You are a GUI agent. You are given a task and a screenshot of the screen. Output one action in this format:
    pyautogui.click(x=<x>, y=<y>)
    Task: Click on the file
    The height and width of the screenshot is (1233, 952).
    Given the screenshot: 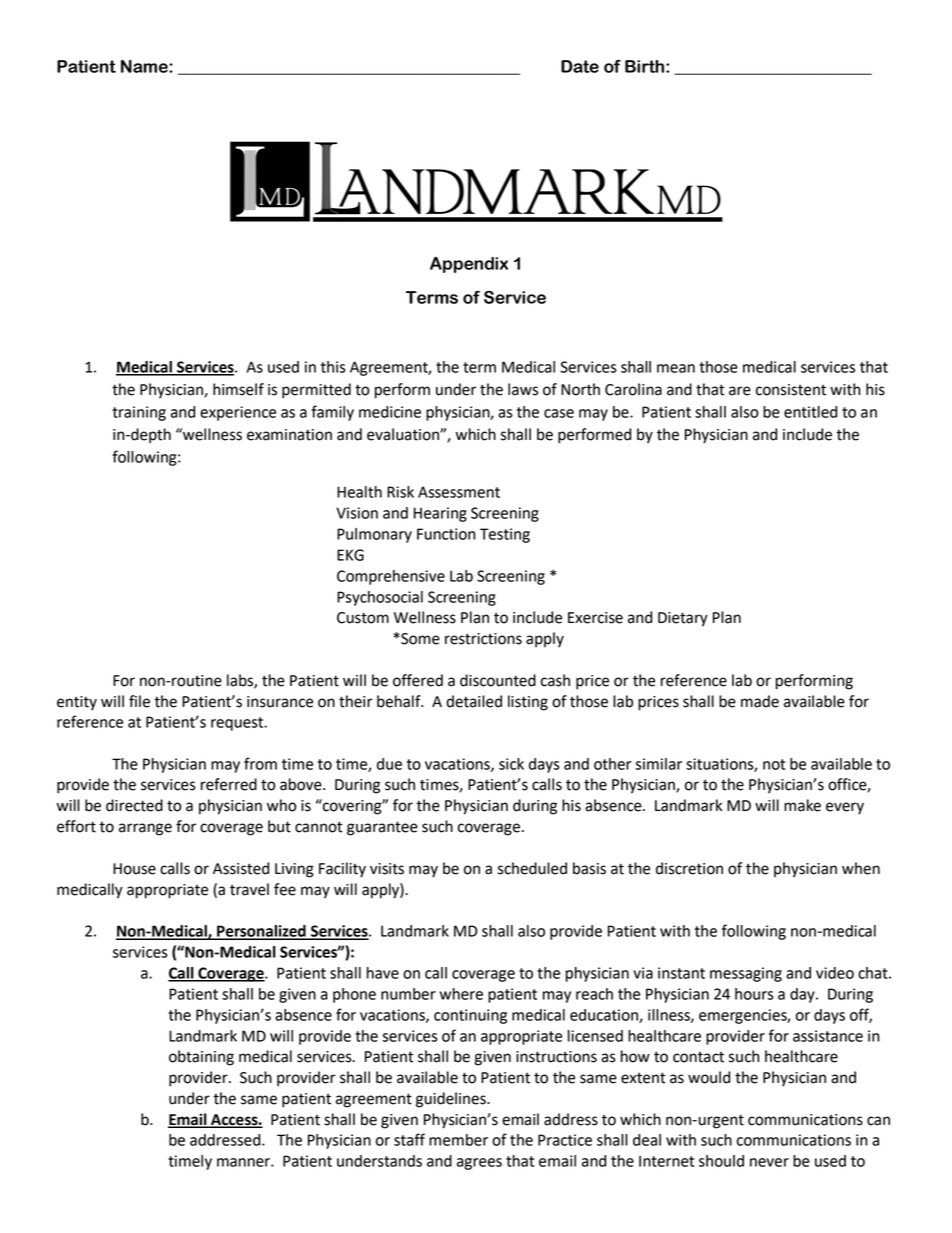 What is the action you would take?
    pyautogui.click(x=139, y=701)
